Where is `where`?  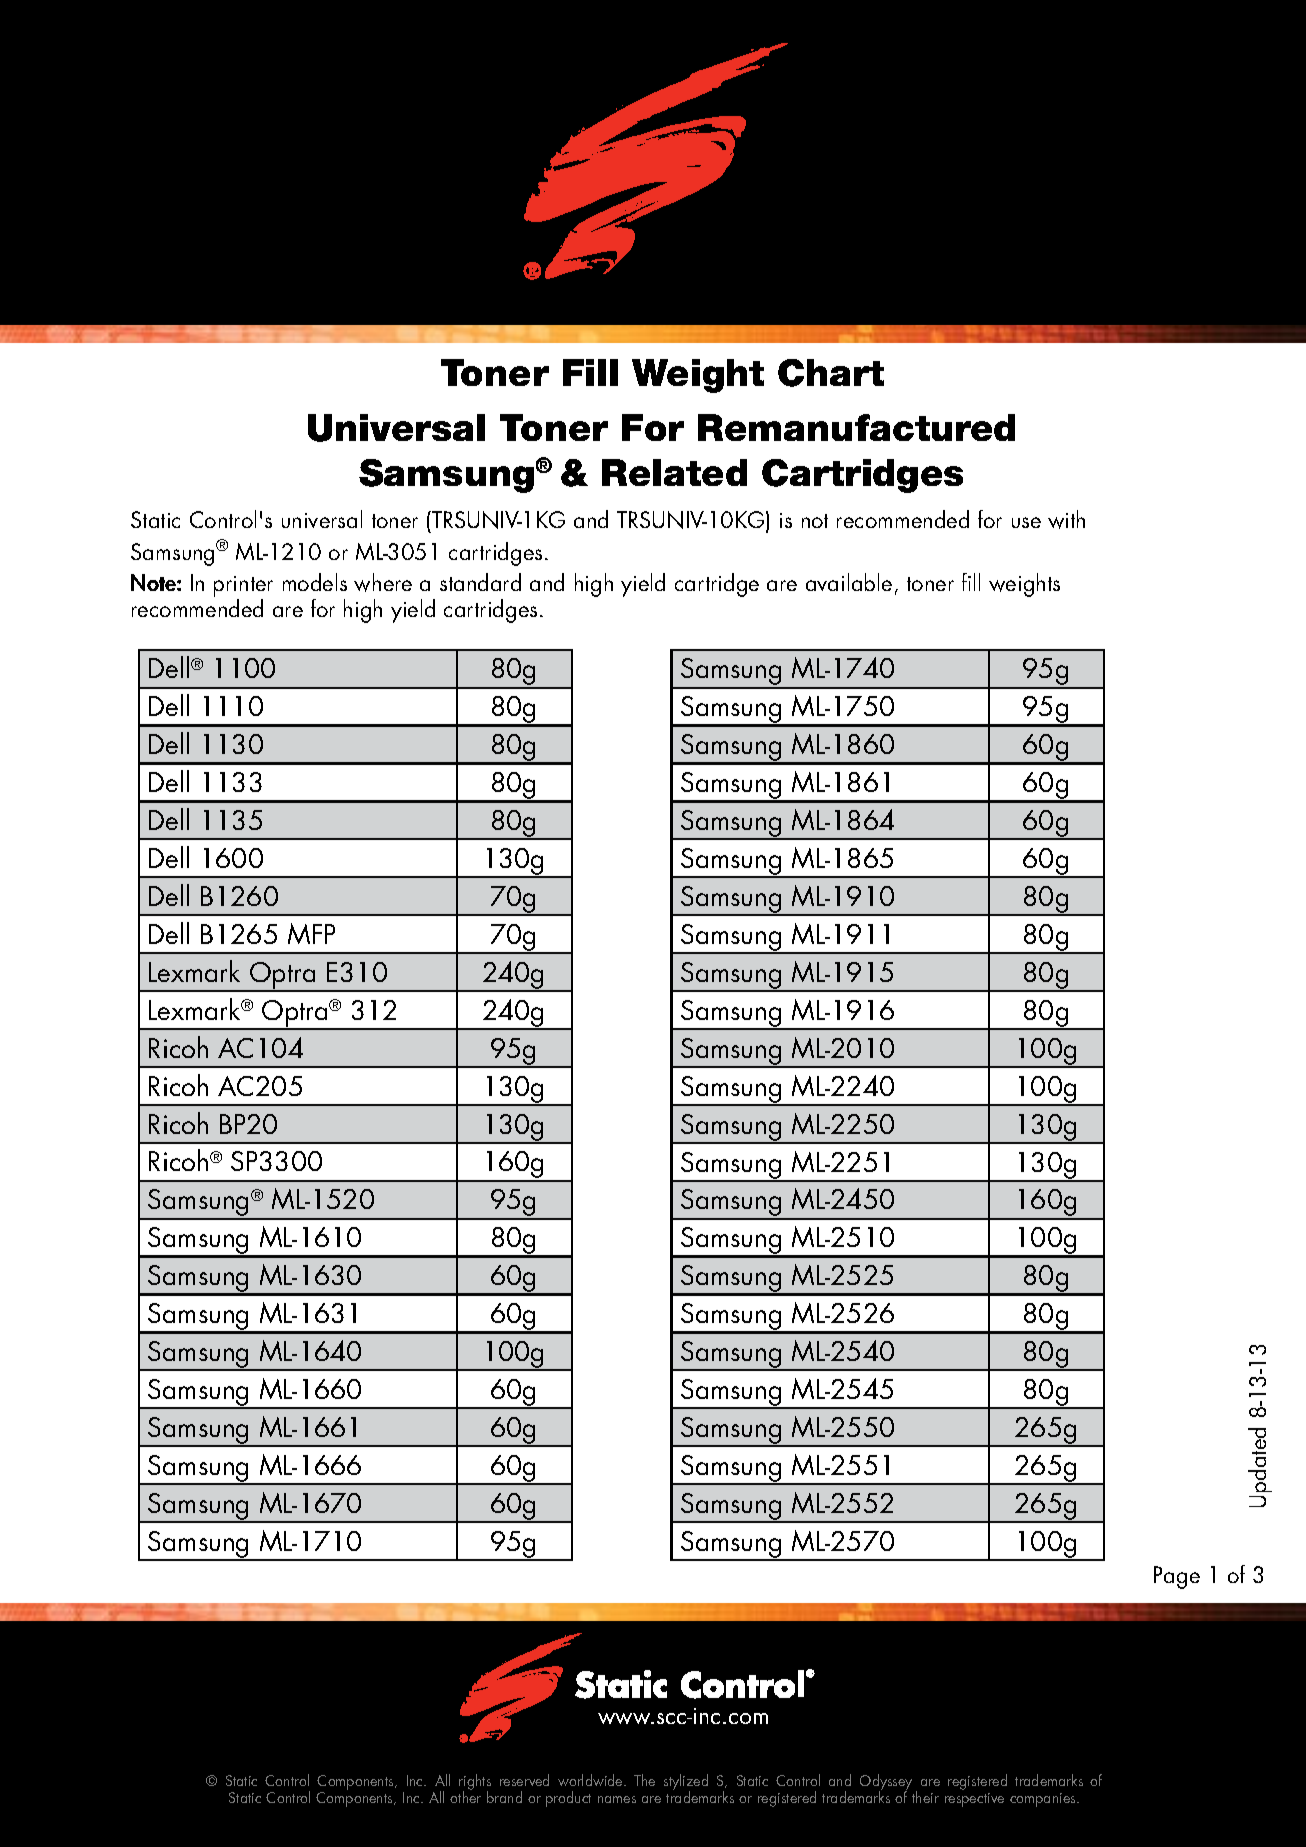 where is located at coordinates (383, 582).
